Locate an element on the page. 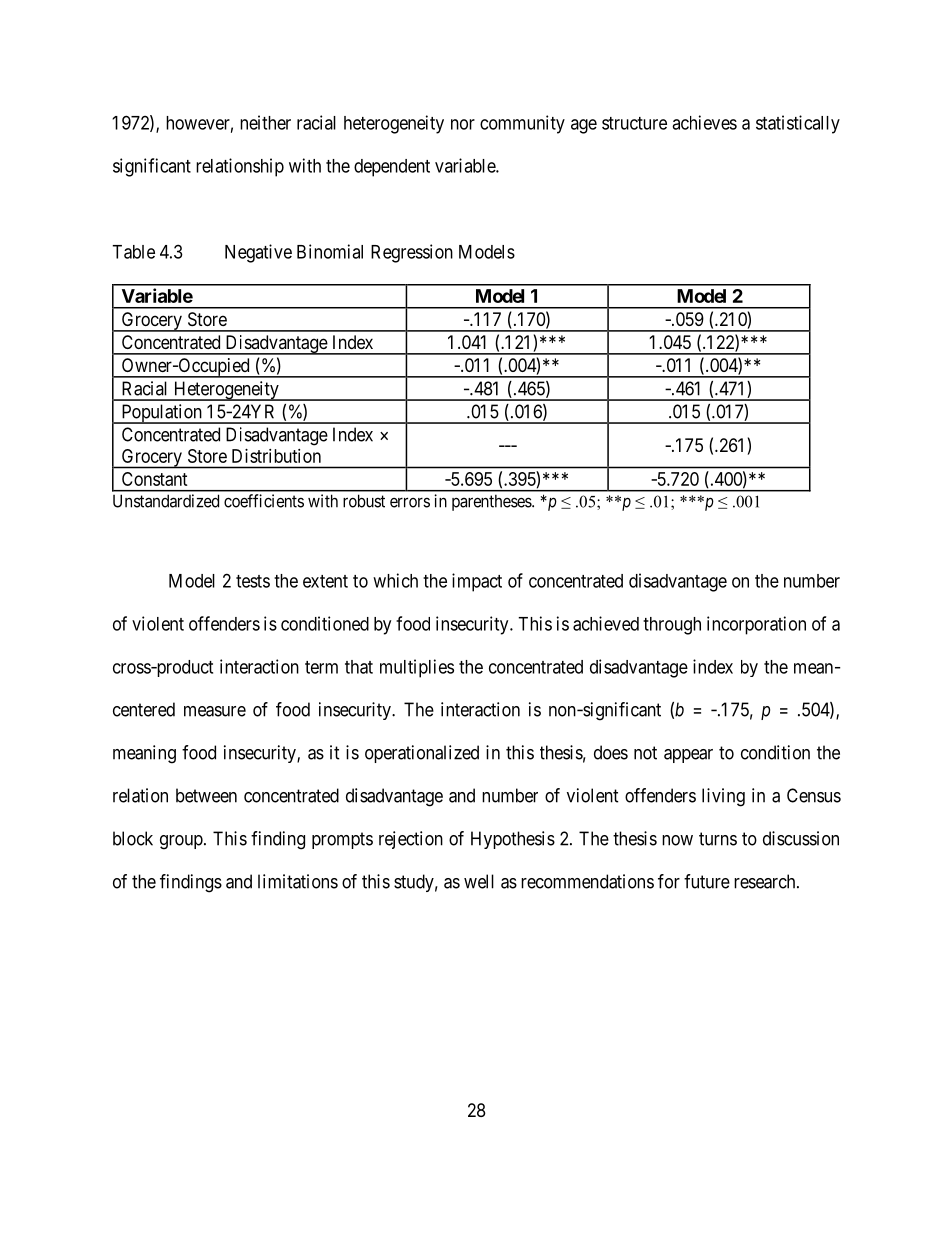  multiplies is located at coordinates (417, 668).
